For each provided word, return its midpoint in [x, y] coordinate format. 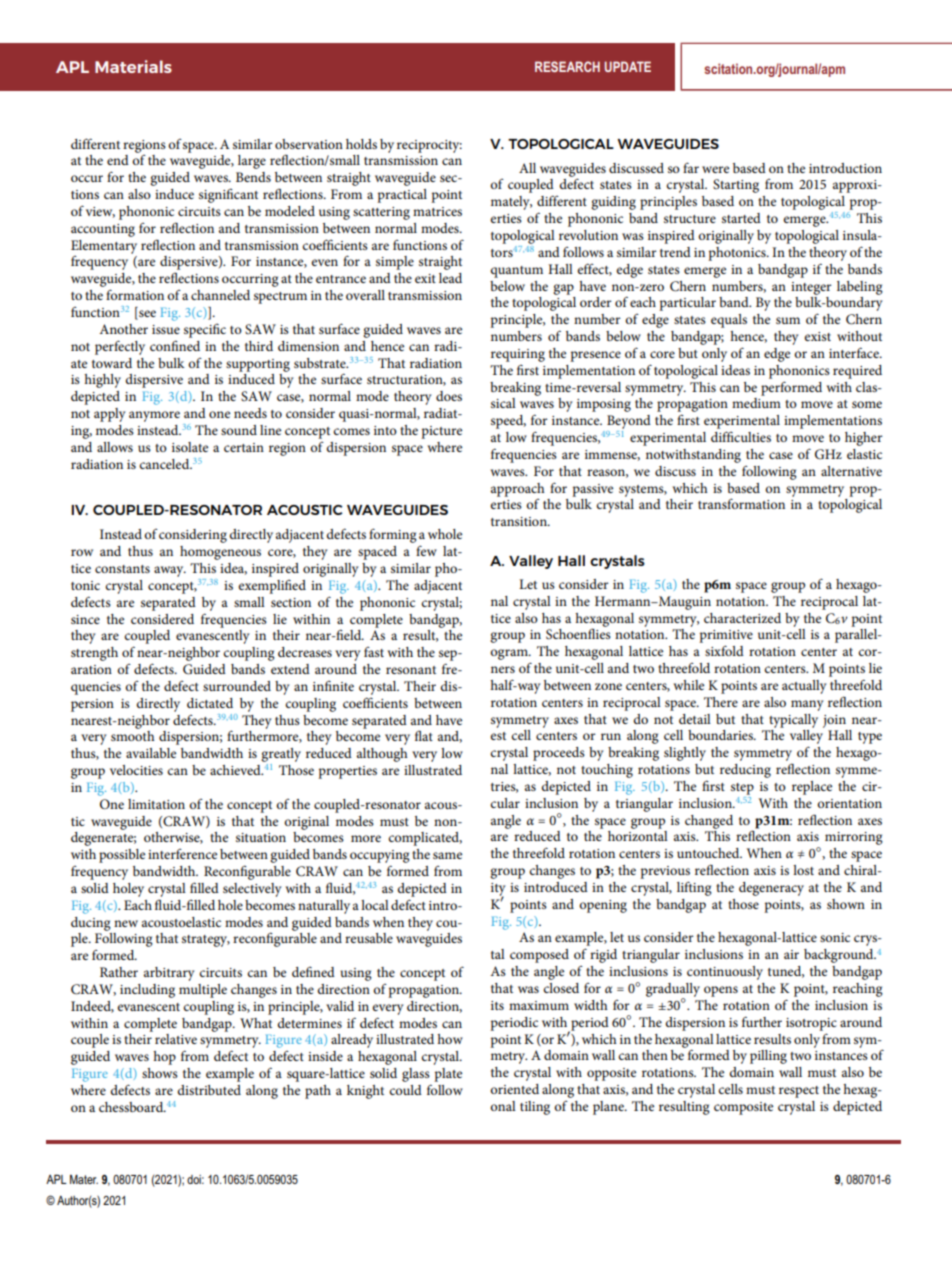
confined [175, 345]
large [252, 162]
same [447, 855]
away [170, 571]
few [426, 550]
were [715, 169]
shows [160, 1073]
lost [803, 870]
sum [788, 320]
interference [182, 854]
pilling [768, 1057]
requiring [518, 355]
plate [448, 1075]
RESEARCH [567, 66]
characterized [742, 618]
